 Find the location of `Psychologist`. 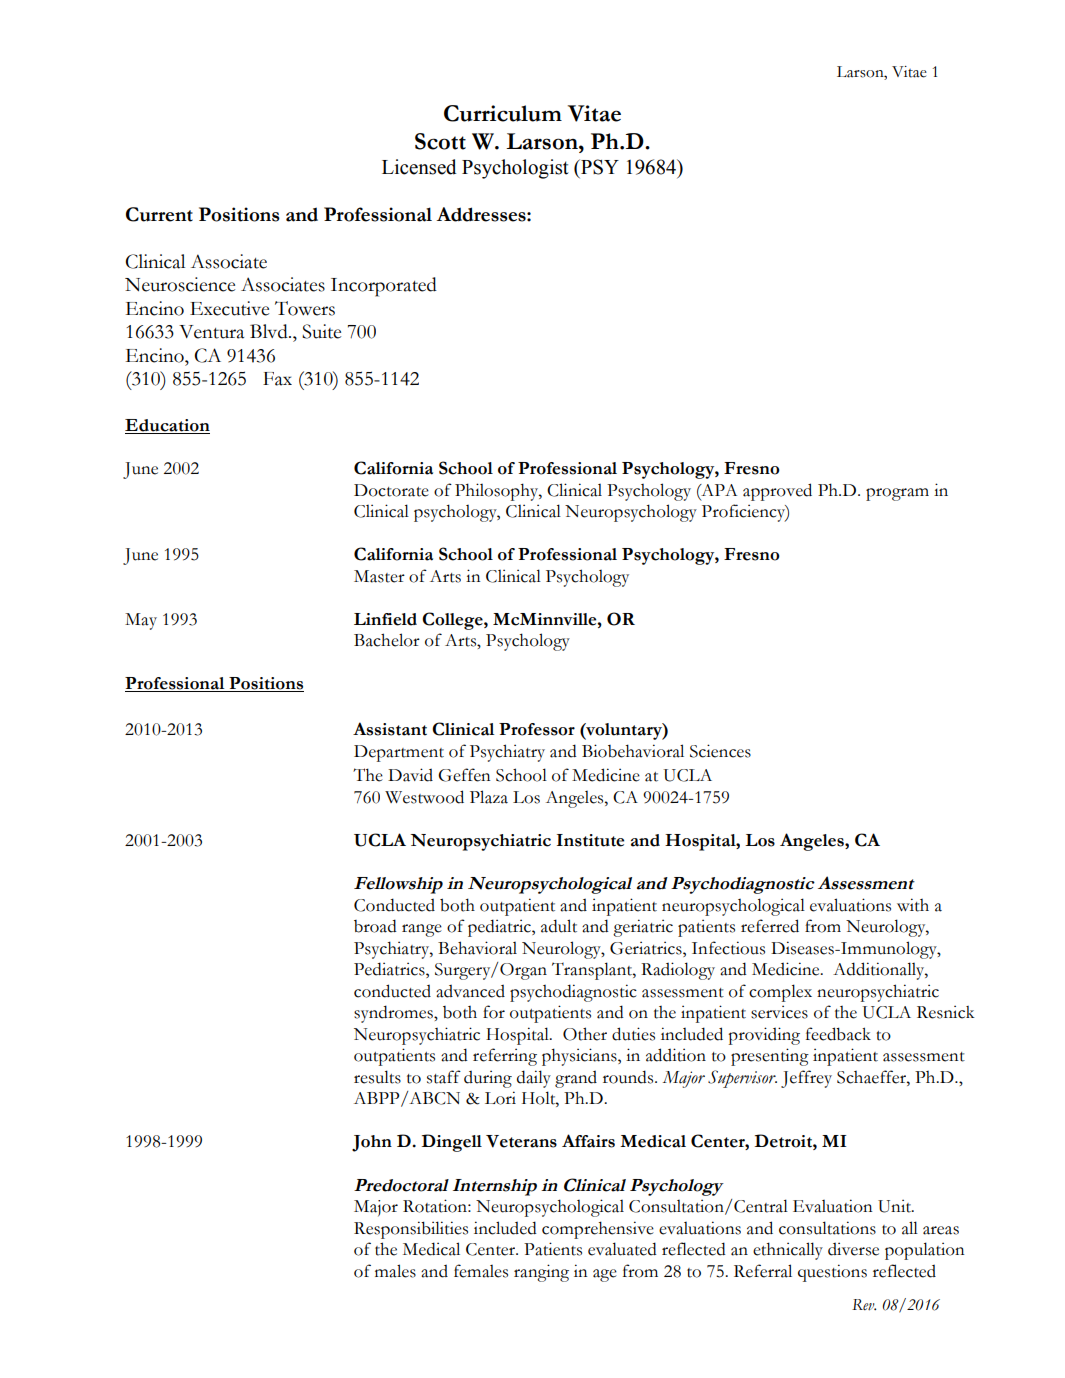

Psychologist is located at coordinates (515, 169).
